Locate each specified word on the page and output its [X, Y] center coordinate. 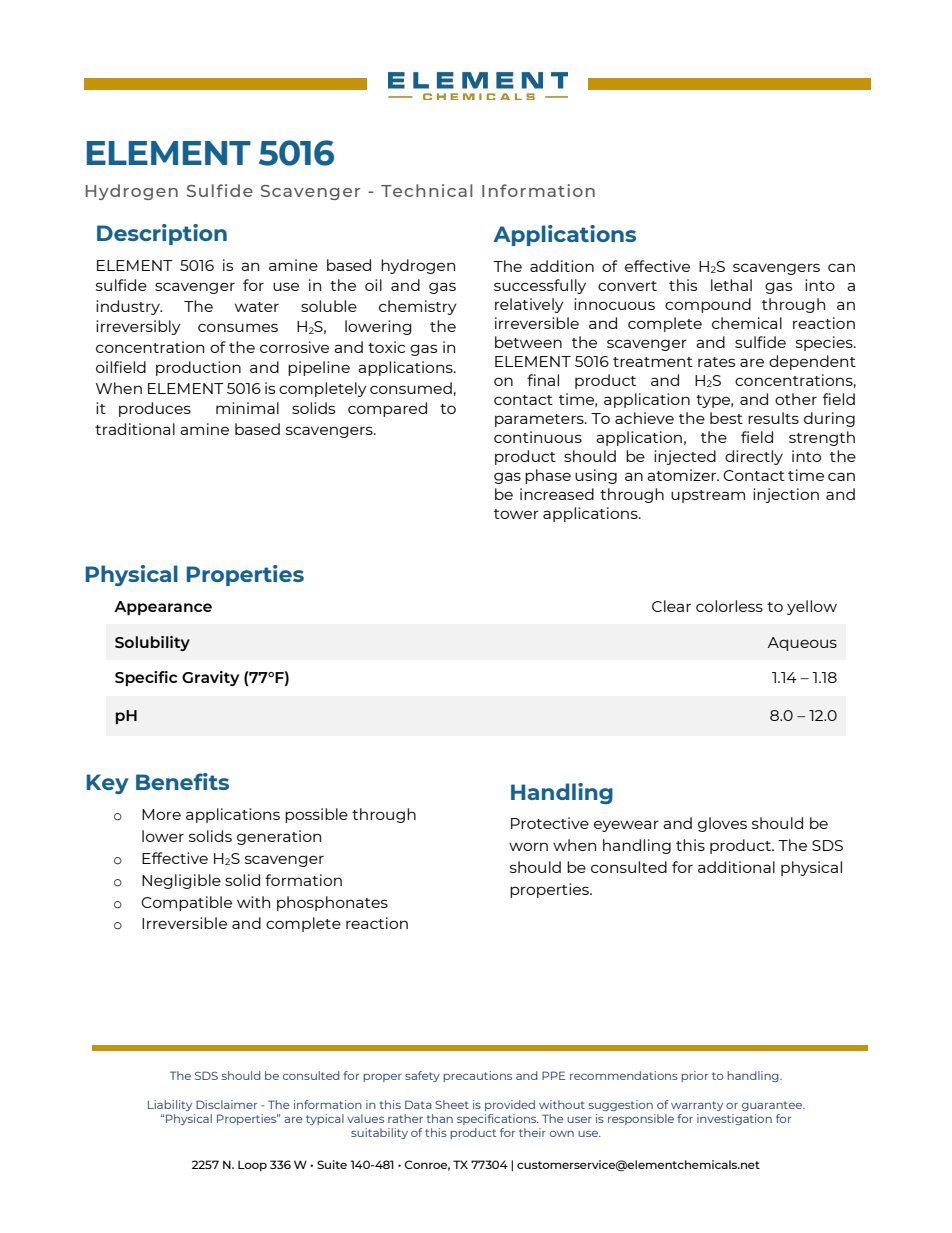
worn [528, 846]
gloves [722, 824]
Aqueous [802, 644]
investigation [734, 1119]
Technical [427, 190]
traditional [135, 429]
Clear [671, 606]
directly [754, 457]
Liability [170, 1105]
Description [162, 234]
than [439, 1118]
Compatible [186, 903]
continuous [538, 437]
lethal [731, 285]
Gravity [210, 678]
